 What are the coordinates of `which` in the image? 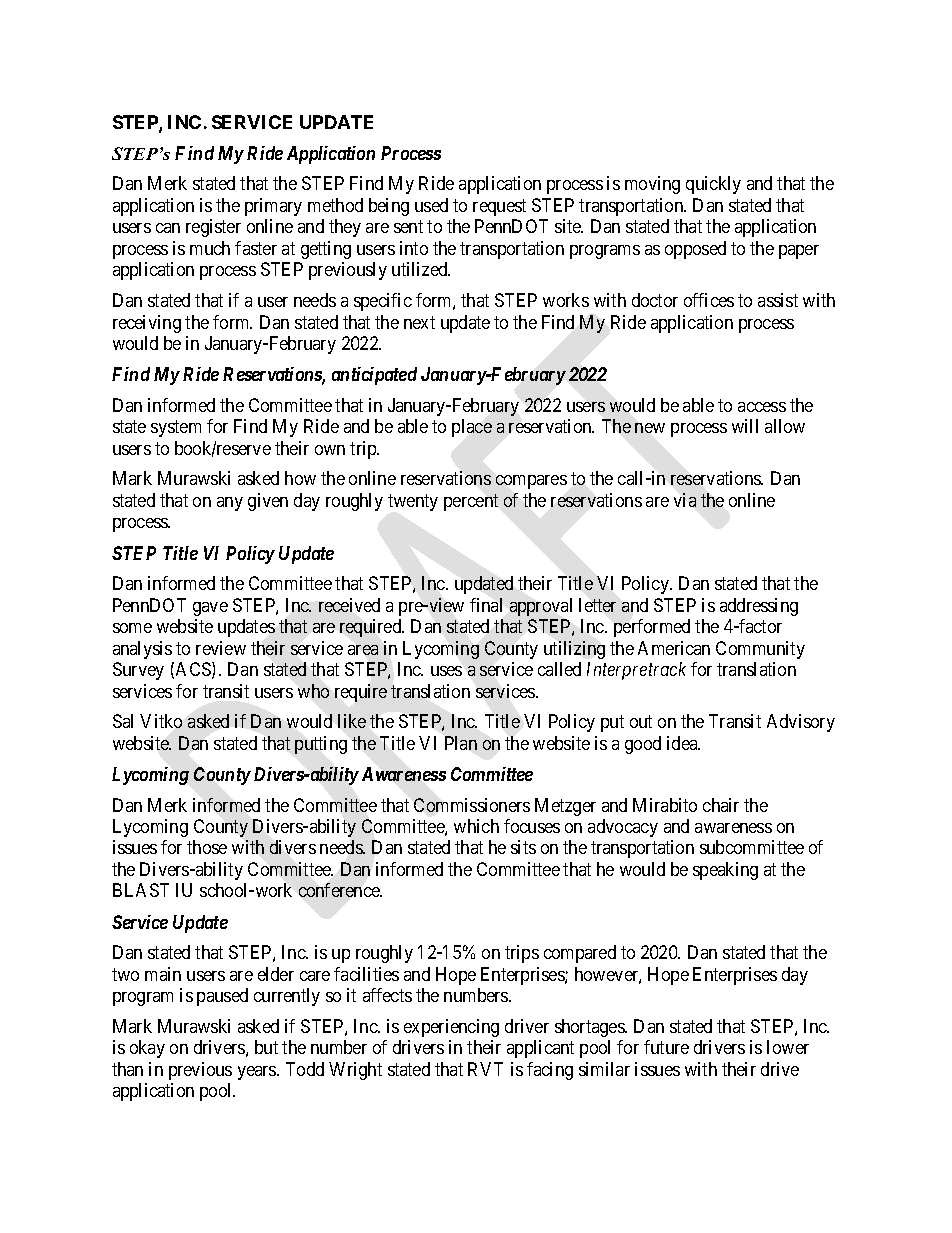 It's located at (476, 826).
